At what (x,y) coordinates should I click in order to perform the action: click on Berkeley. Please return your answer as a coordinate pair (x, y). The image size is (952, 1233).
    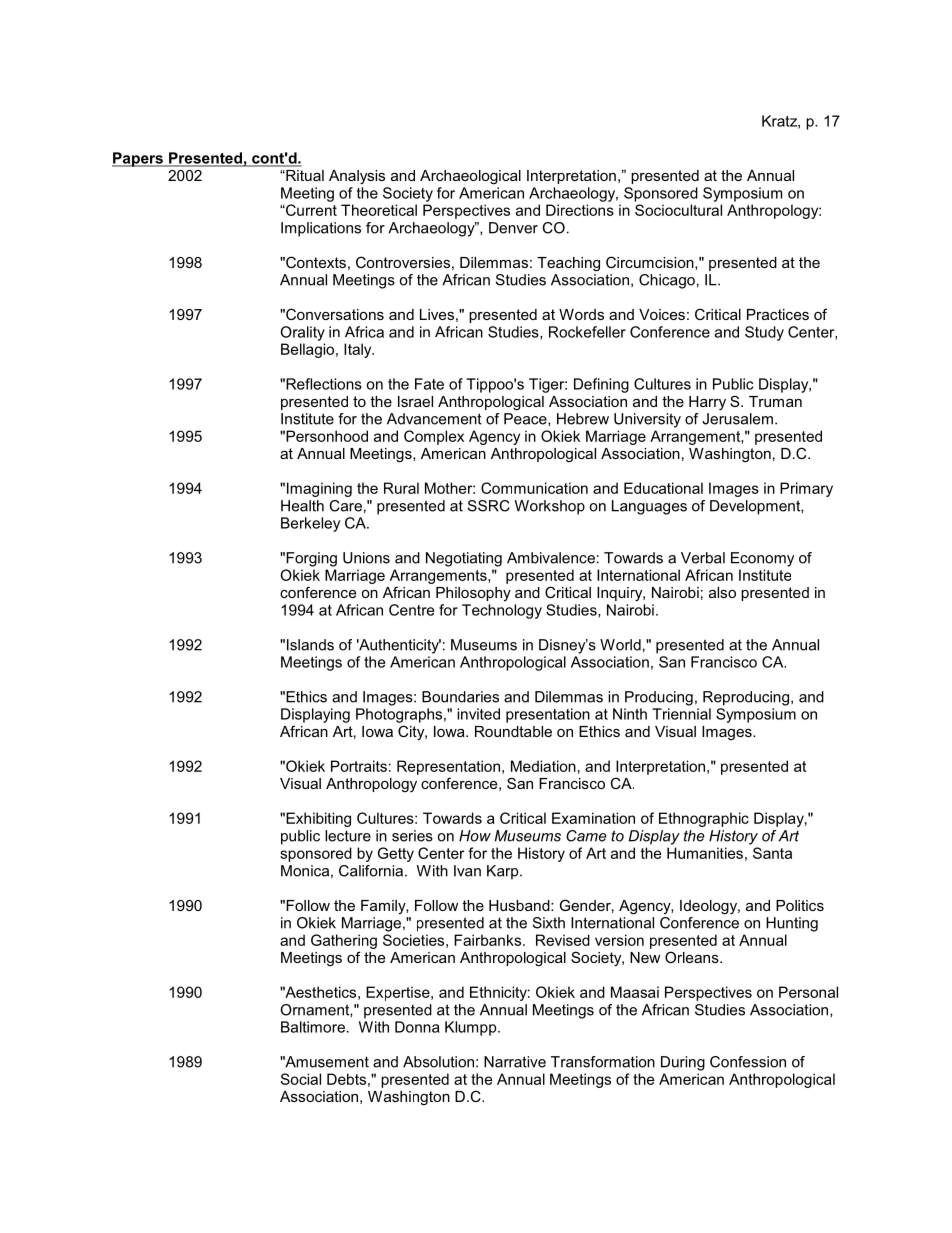
    Looking at the image, I should click on (310, 524).
